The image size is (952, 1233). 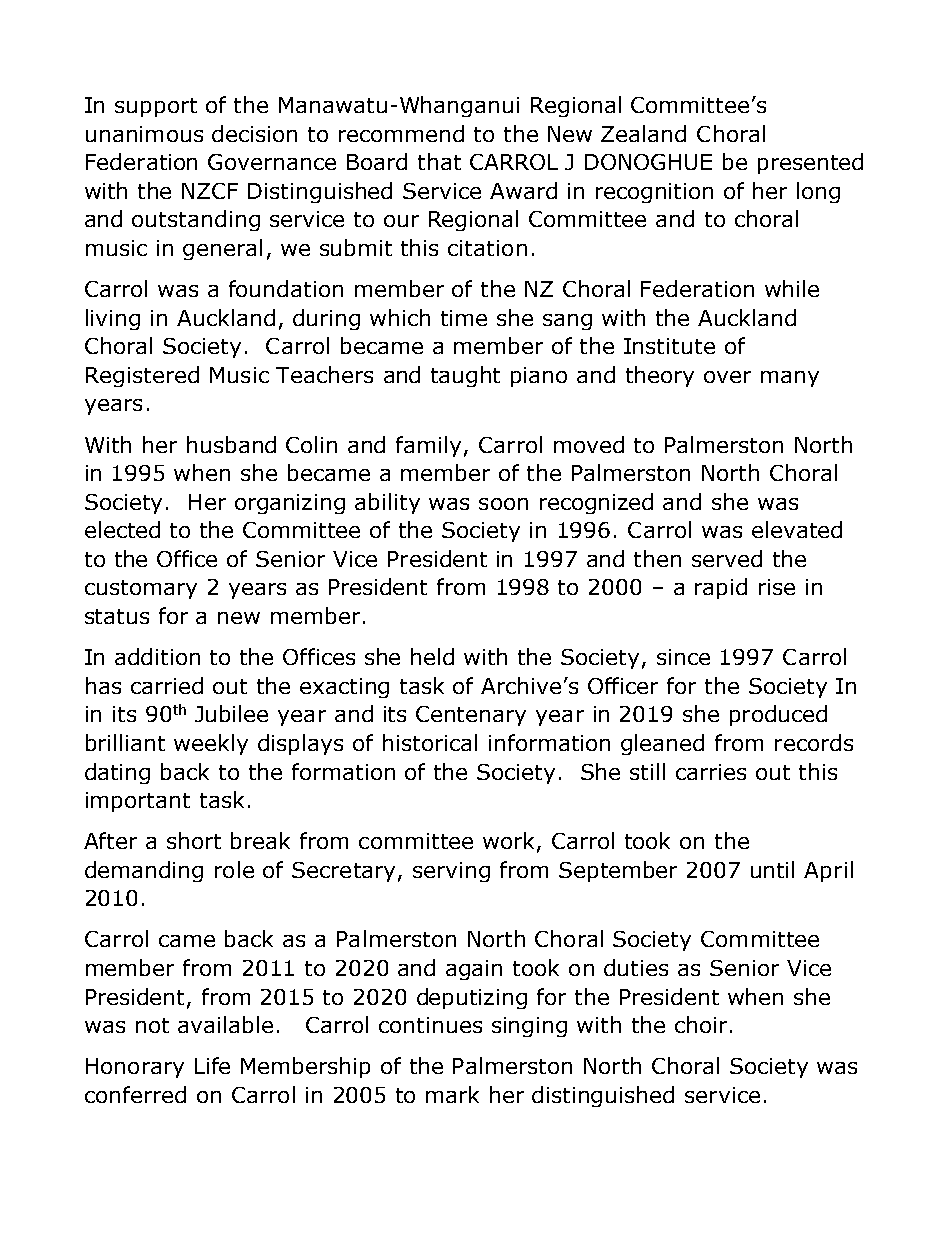 What do you see at coordinates (430, 742) in the document?
I see `historical` at bounding box center [430, 742].
